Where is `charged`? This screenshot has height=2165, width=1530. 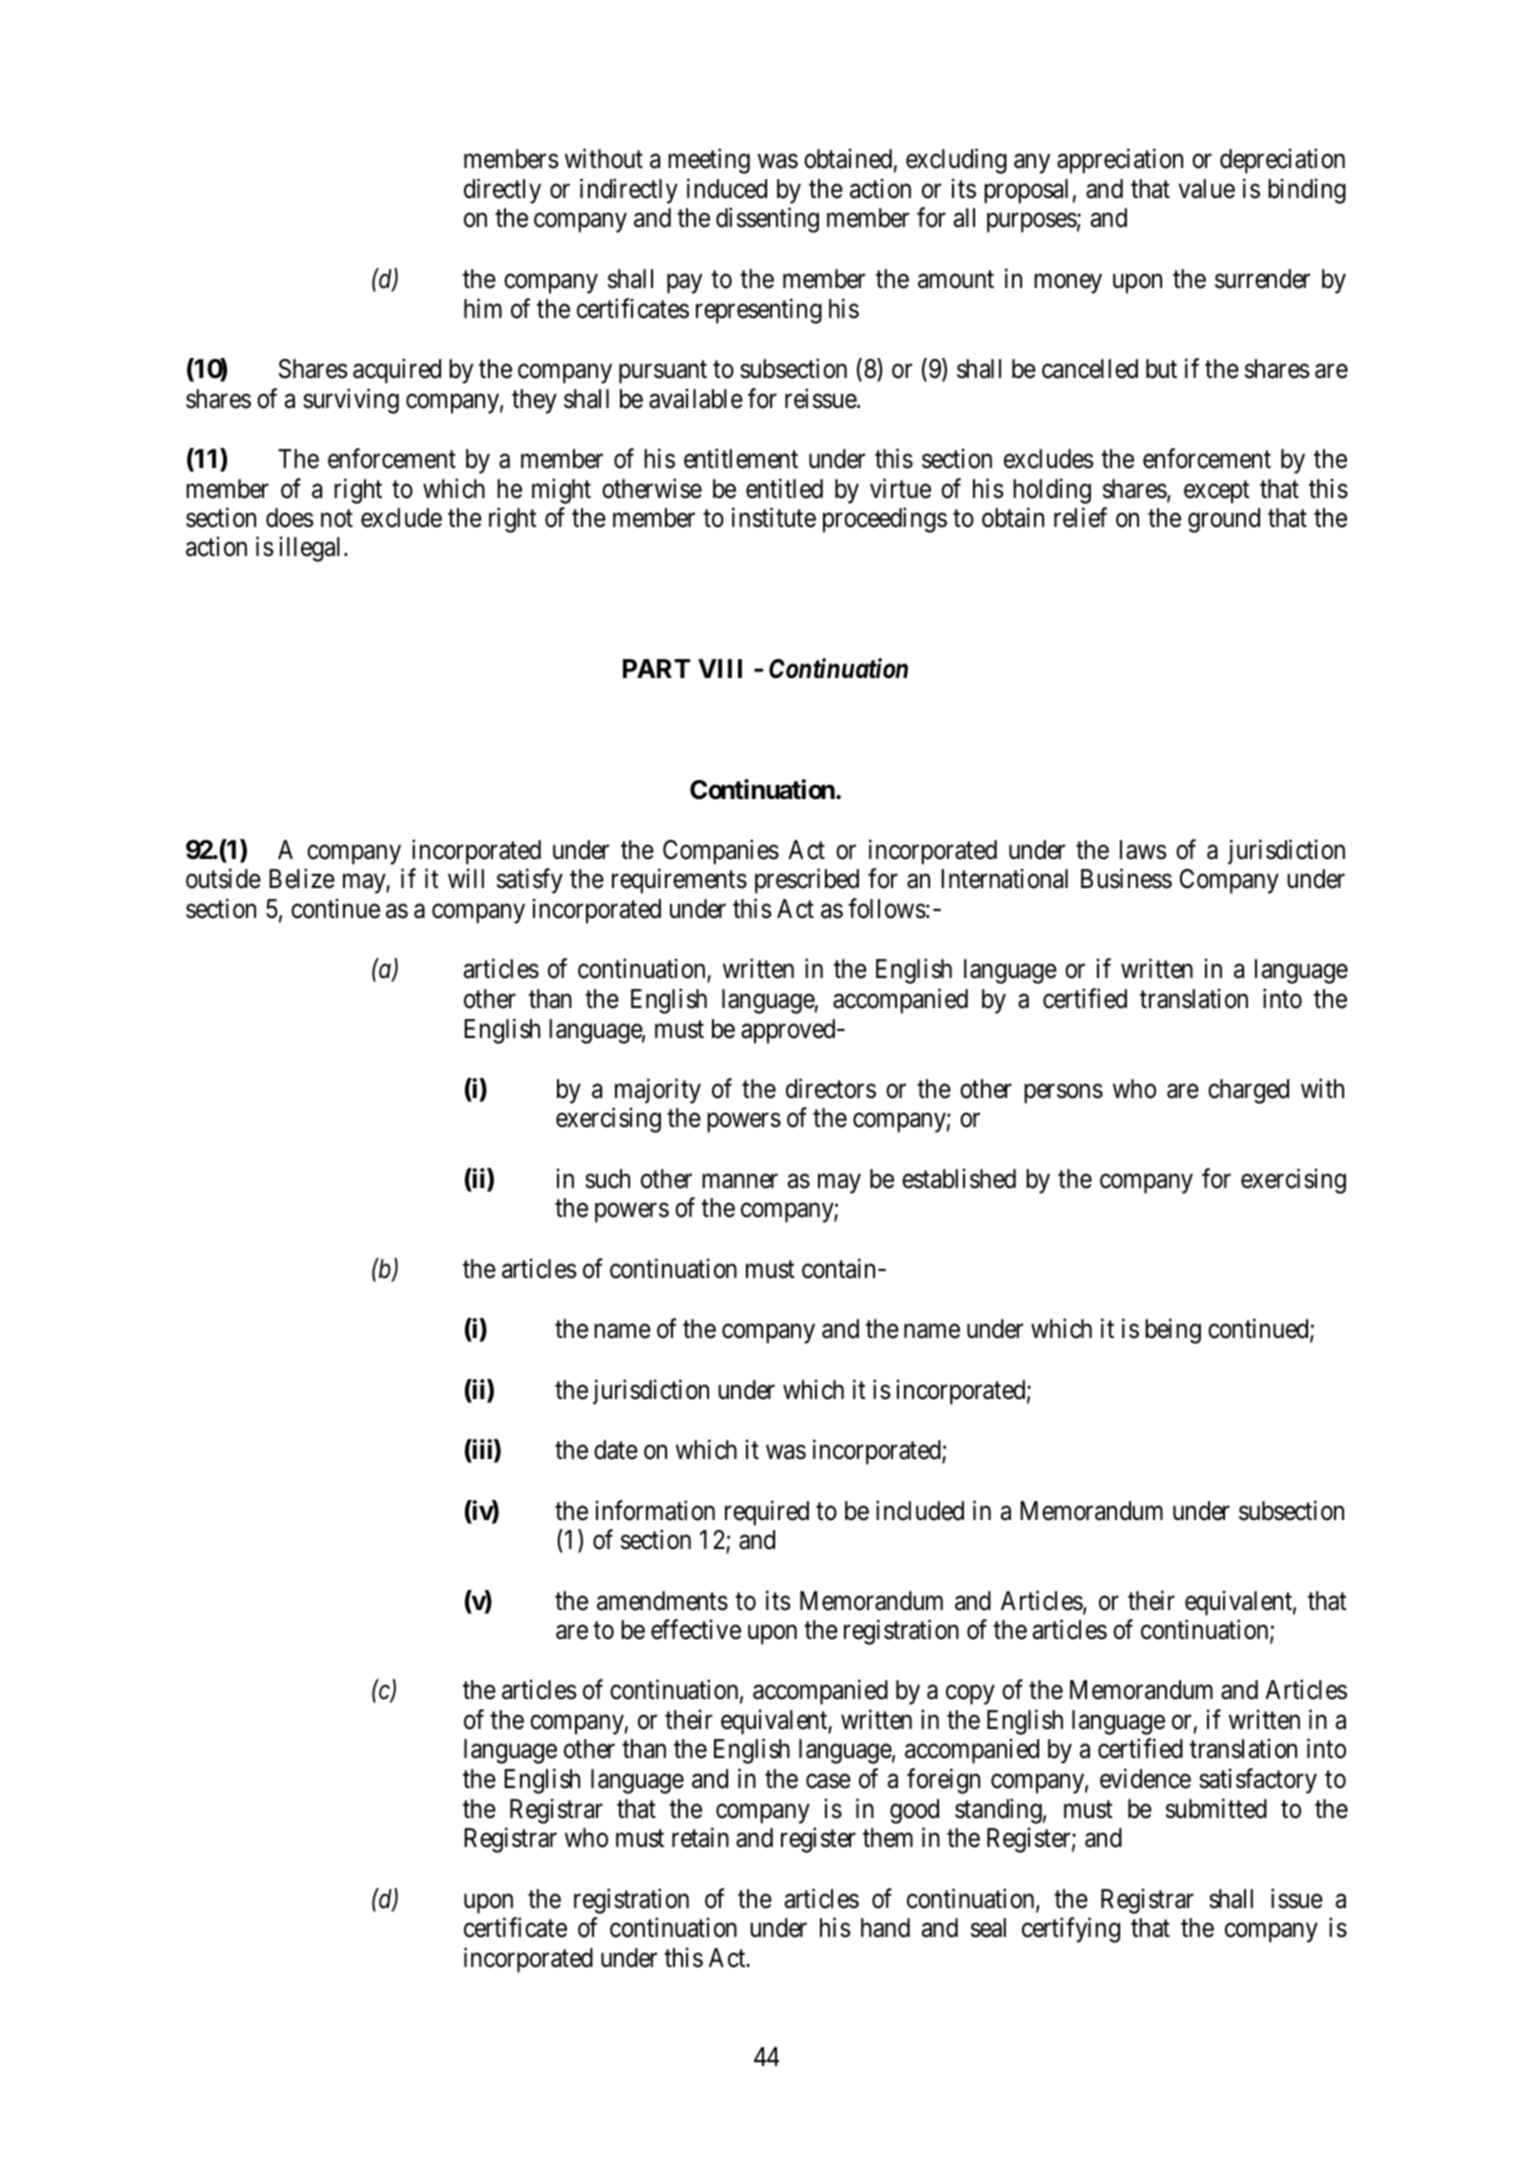 charged is located at coordinates (1248, 1091).
